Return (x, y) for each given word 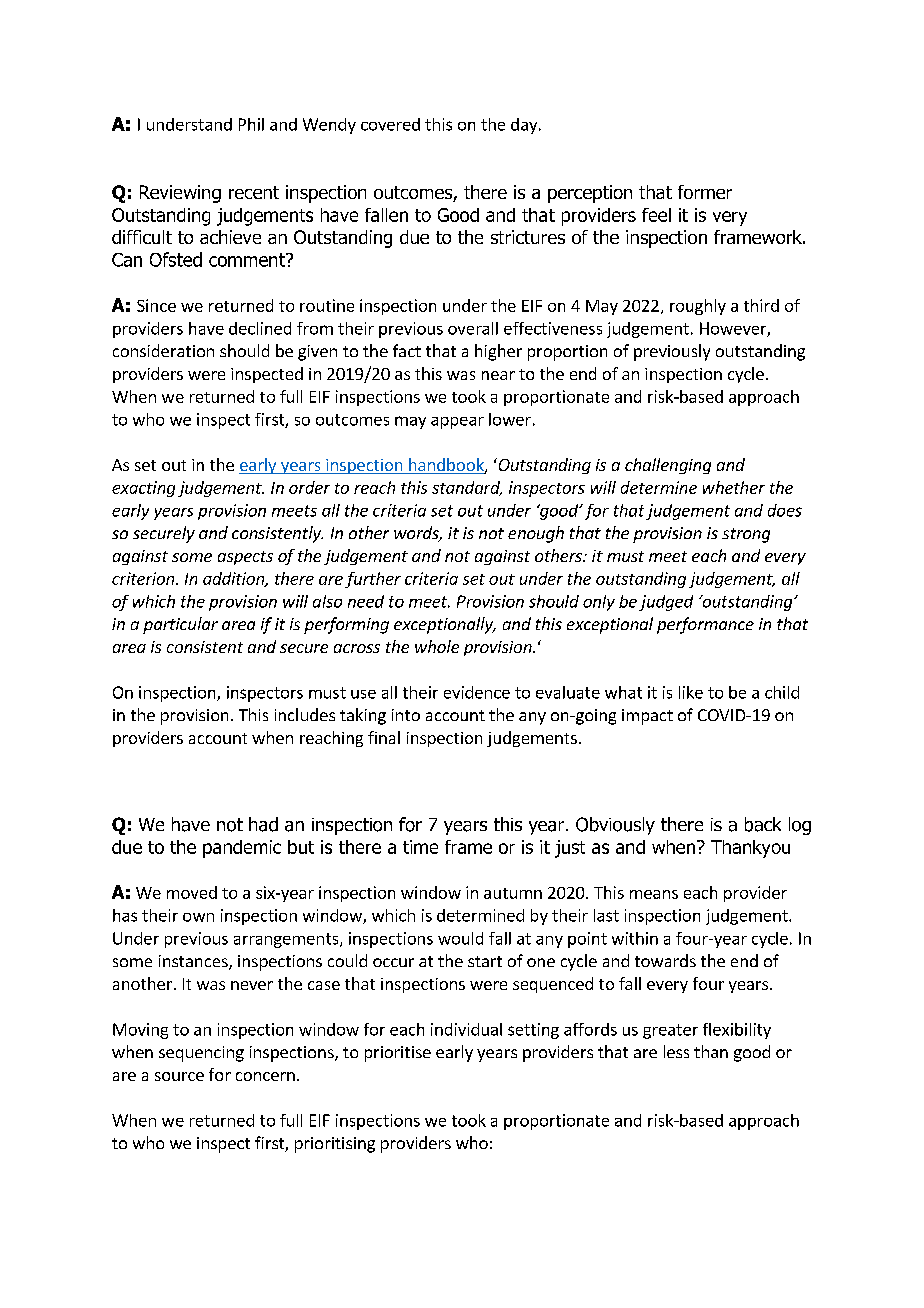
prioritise (398, 1054)
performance (705, 625)
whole (437, 646)
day (525, 126)
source (179, 1076)
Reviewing (180, 194)
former (705, 192)
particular (180, 625)
